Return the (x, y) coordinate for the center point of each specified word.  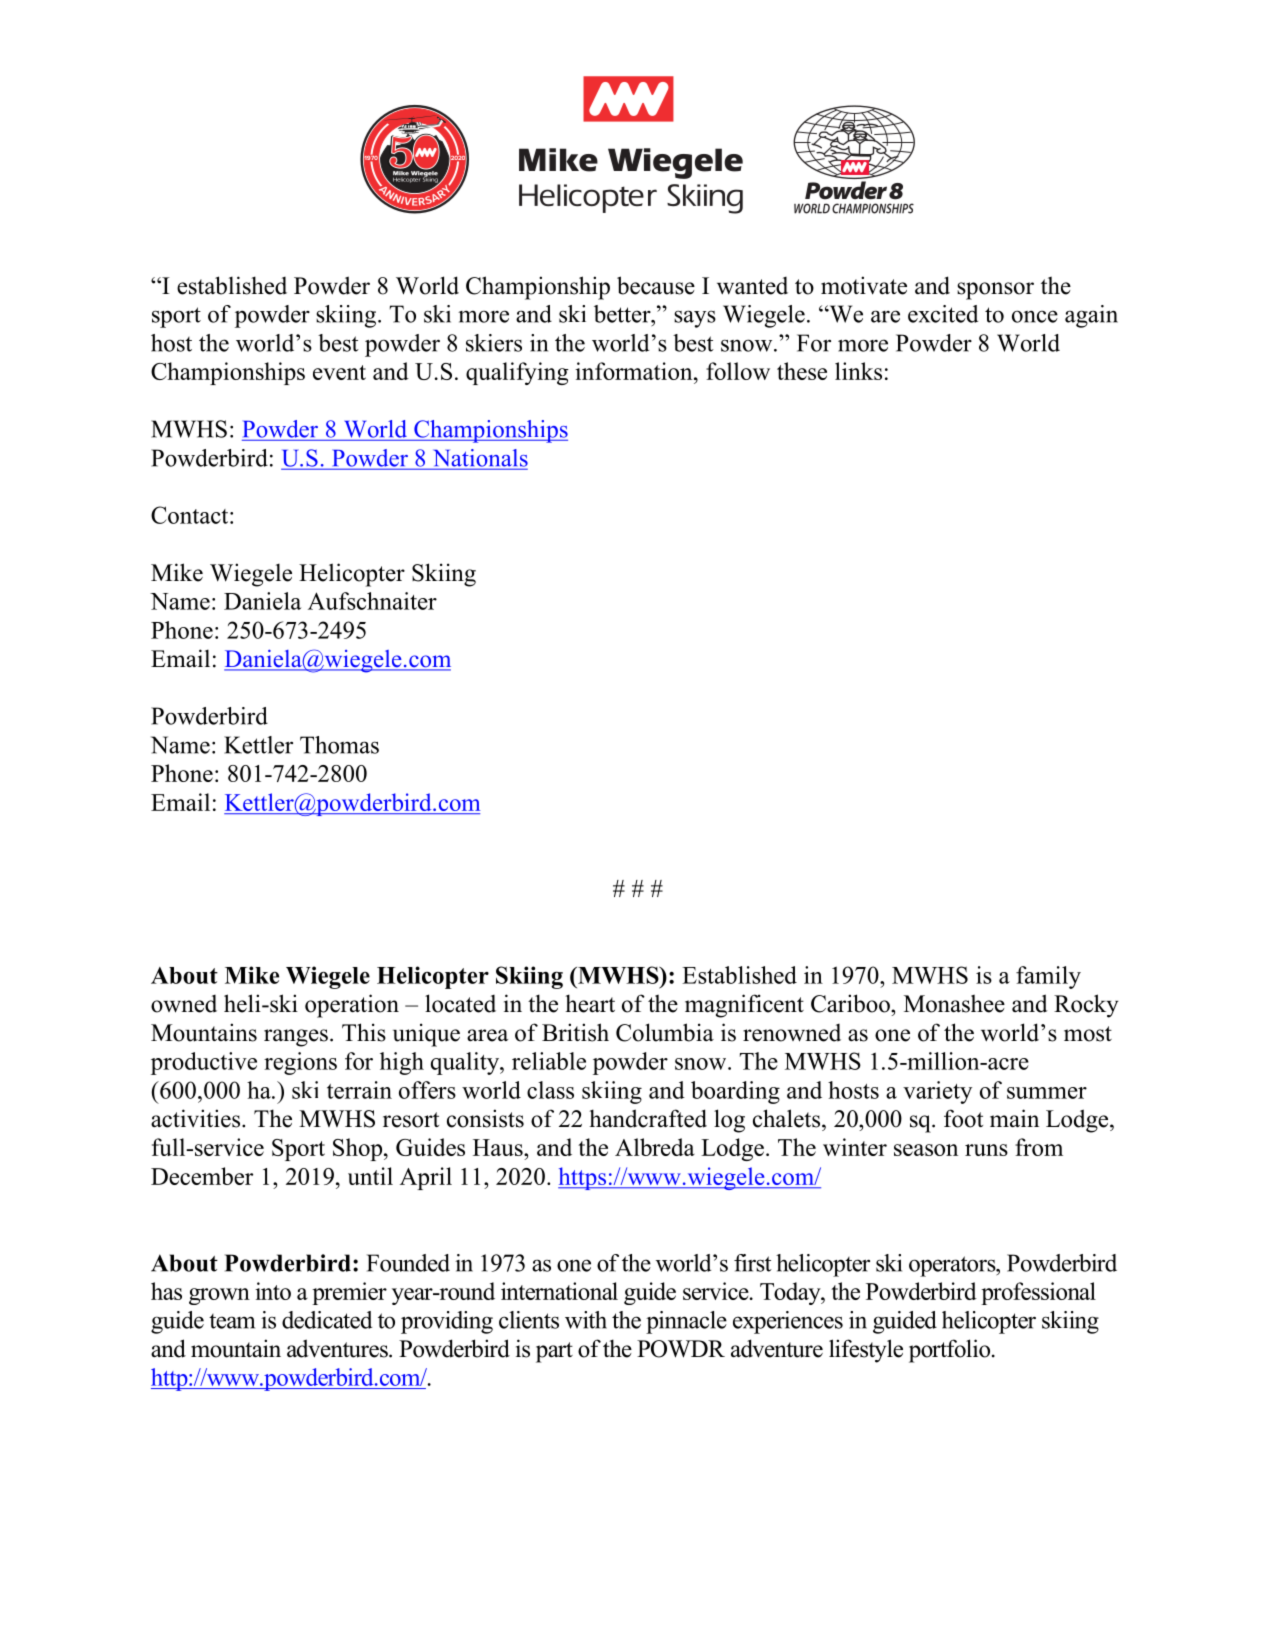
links (858, 371)
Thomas (339, 745)
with (586, 1320)
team (232, 1321)
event (339, 372)
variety (937, 1092)
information (635, 371)
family (1048, 977)
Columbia (665, 1032)
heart (590, 1003)
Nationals (479, 459)
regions (300, 1063)
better (623, 314)
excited (943, 314)
